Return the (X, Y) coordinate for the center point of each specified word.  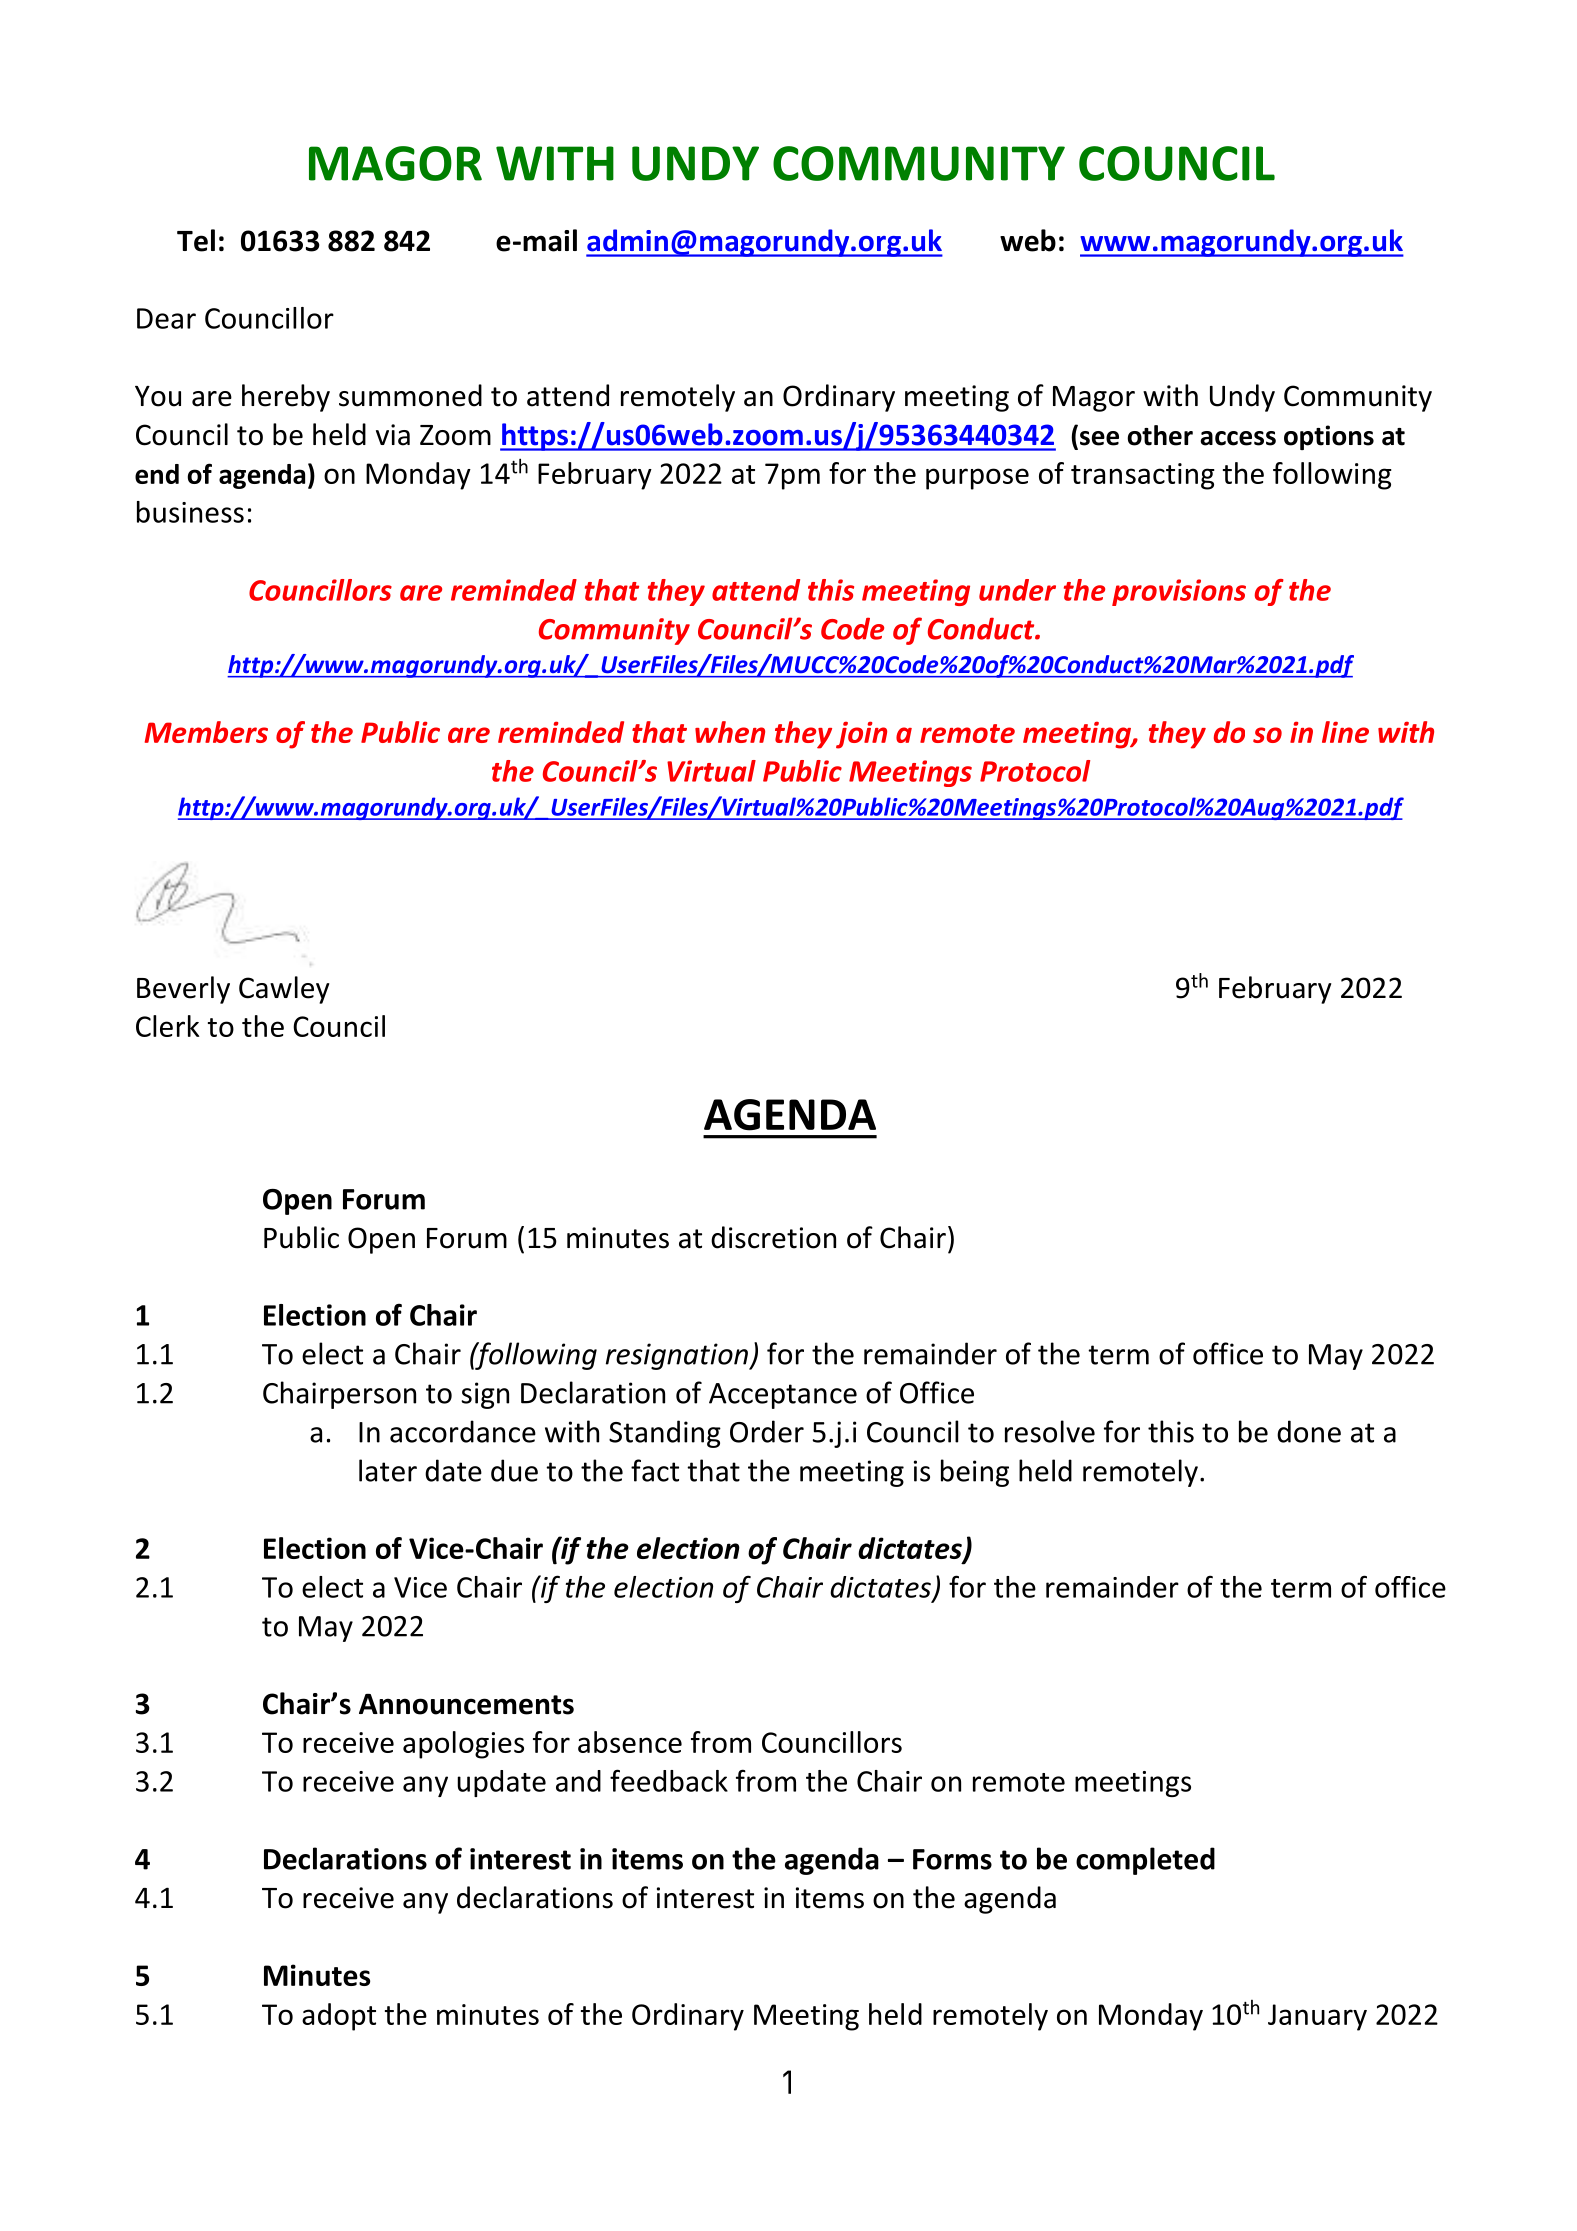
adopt (339, 2017)
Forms (952, 1859)
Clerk (168, 1026)
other (1160, 435)
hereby (286, 398)
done (1309, 1431)
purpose (977, 479)
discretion (773, 1237)
